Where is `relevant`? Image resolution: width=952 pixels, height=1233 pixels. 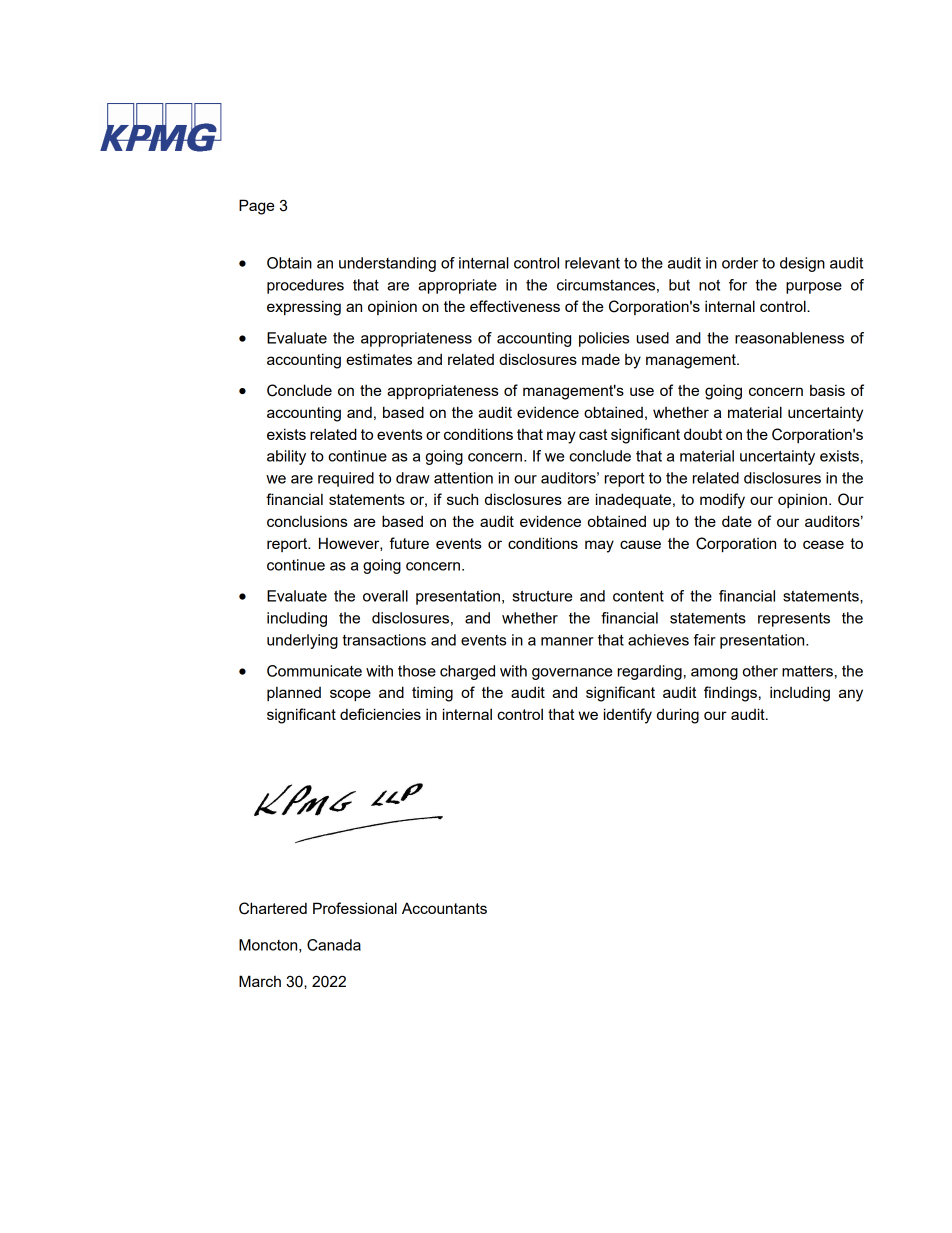
relevant is located at coordinates (592, 263).
